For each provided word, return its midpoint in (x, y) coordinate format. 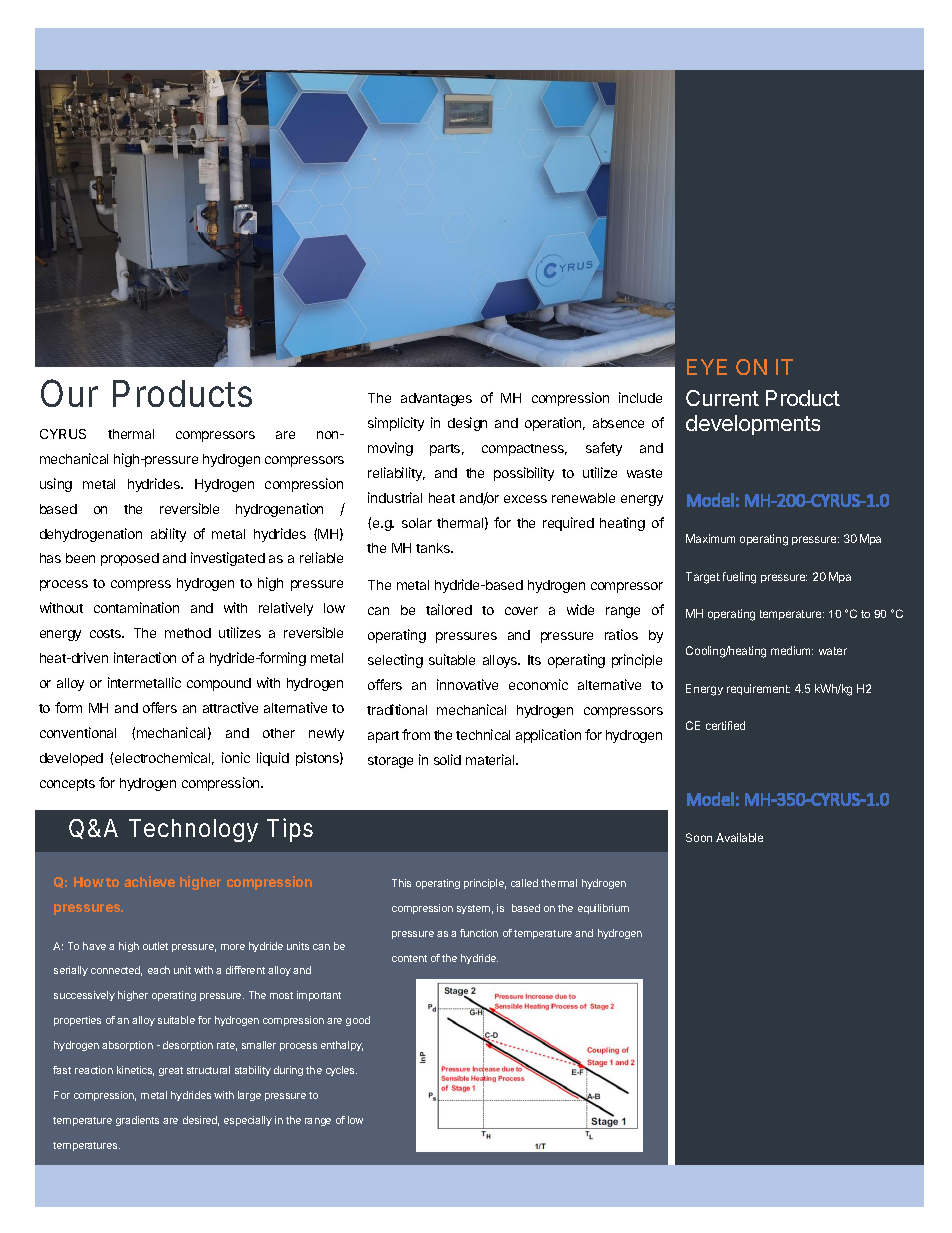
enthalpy (342, 1046)
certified (725, 725)
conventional (78, 732)
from (416, 734)
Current (722, 398)
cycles (341, 1071)
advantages (436, 399)
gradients (137, 1121)
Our (69, 393)
